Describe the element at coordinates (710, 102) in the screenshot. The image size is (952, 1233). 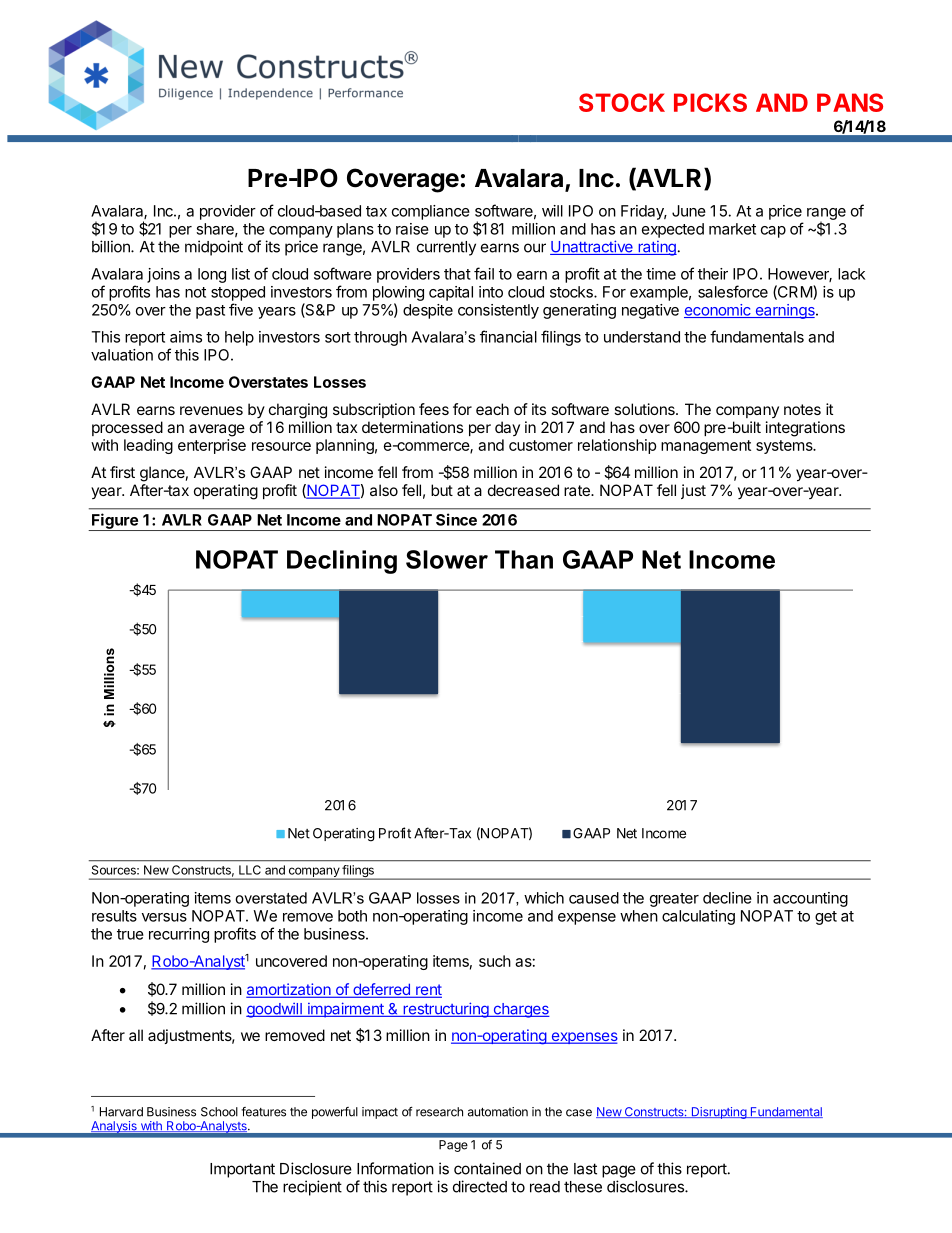
I see `PICKS` at that location.
